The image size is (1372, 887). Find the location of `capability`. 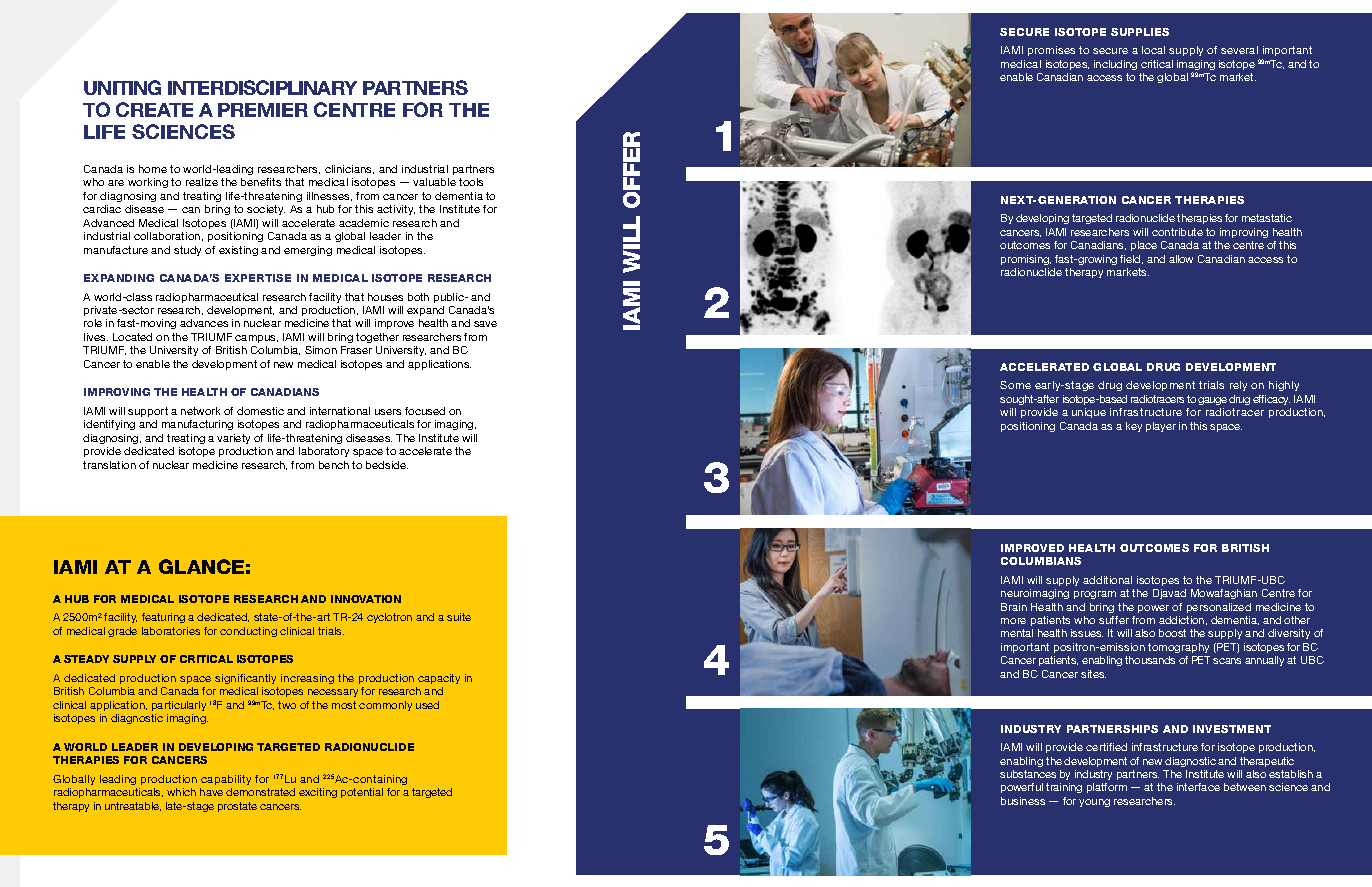

capability is located at coordinates (226, 780).
